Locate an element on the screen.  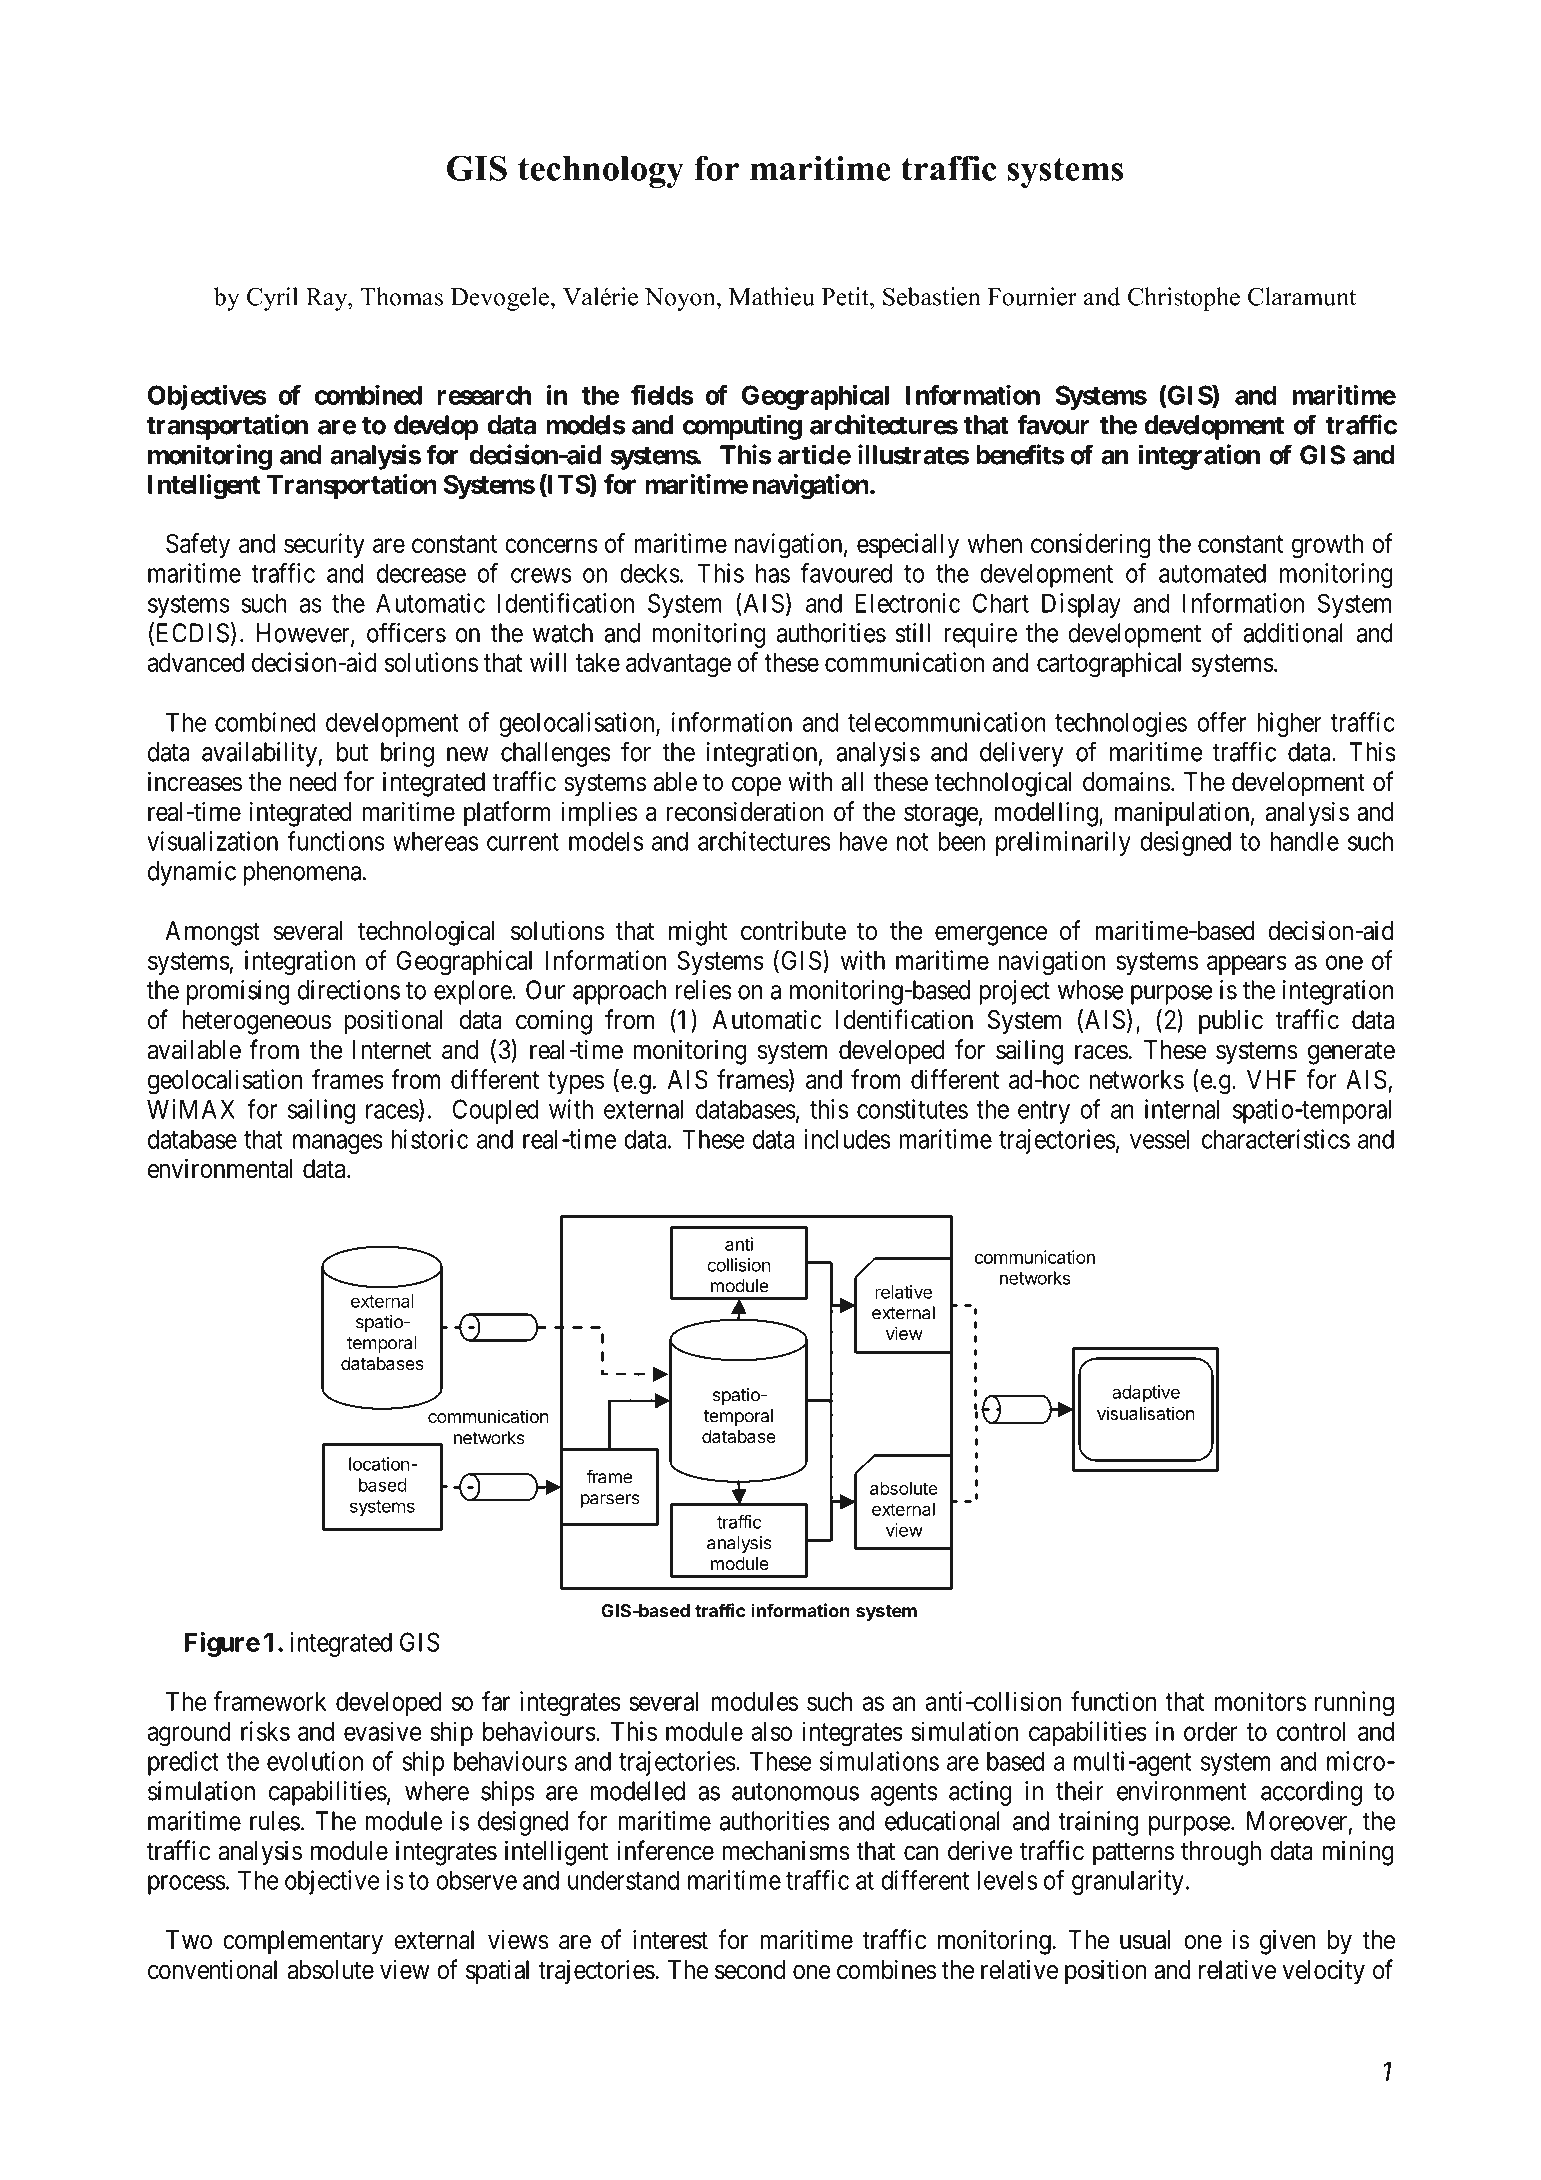
also is located at coordinates (772, 1731).
